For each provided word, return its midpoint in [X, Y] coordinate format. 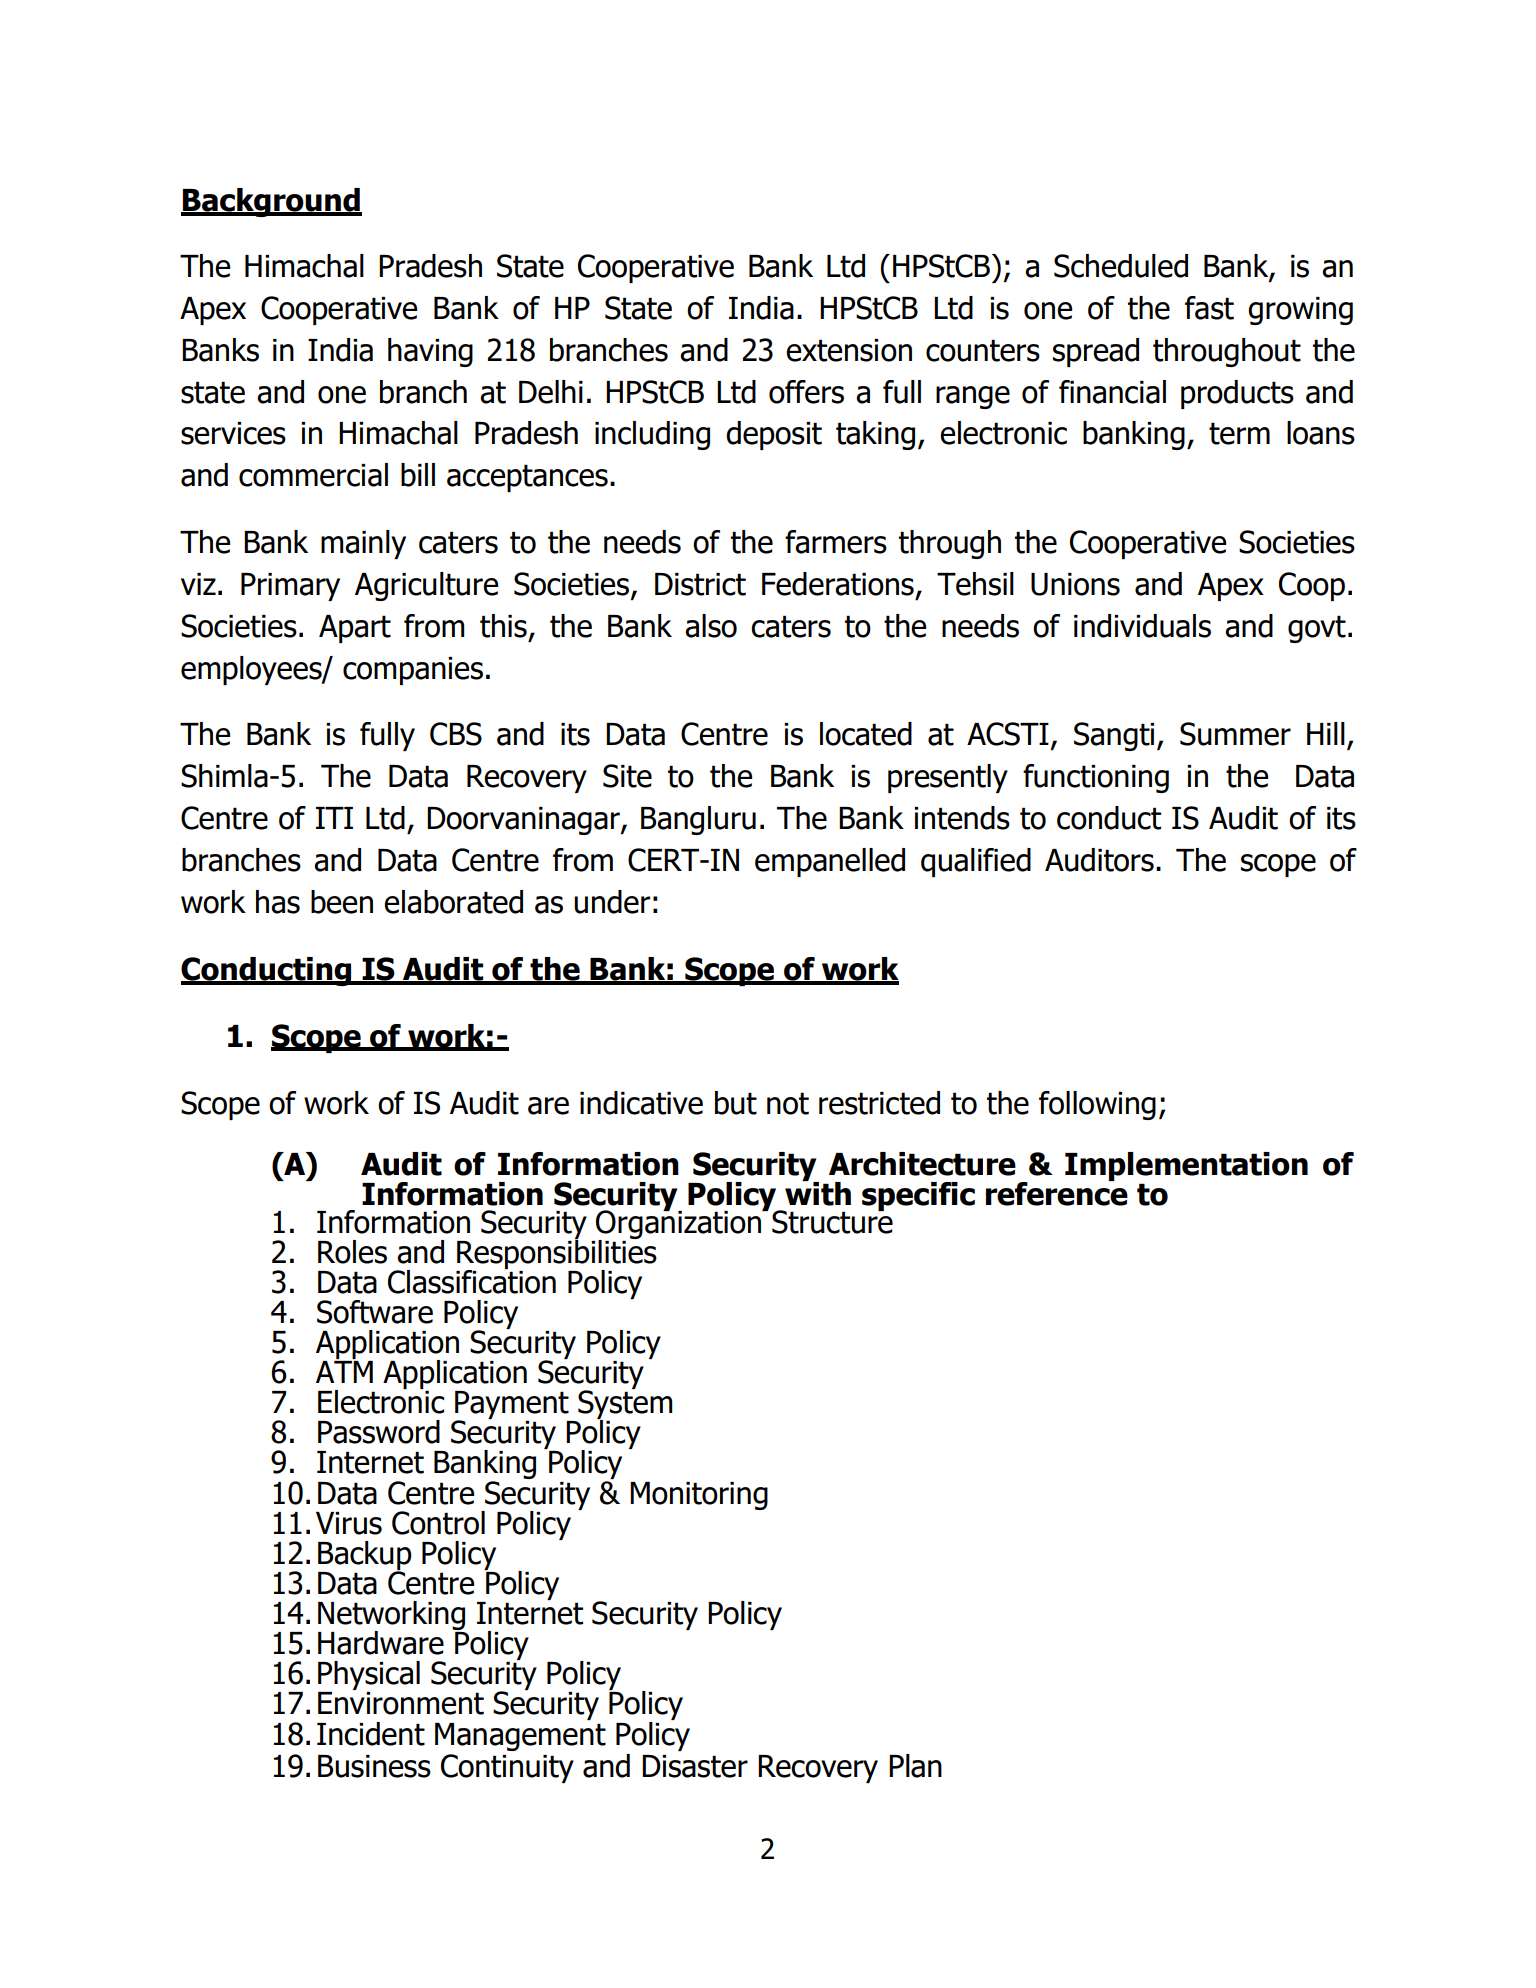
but [736, 1103]
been [342, 902]
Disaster [695, 1766]
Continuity [507, 1768]
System [624, 1405]
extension [849, 350]
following [1097, 1105]
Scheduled [1121, 266]
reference [1057, 1193]
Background [271, 202]
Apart [355, 629]
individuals [1142, 626]
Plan [915, 1766]
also [711, 626]
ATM [344, 1372]
